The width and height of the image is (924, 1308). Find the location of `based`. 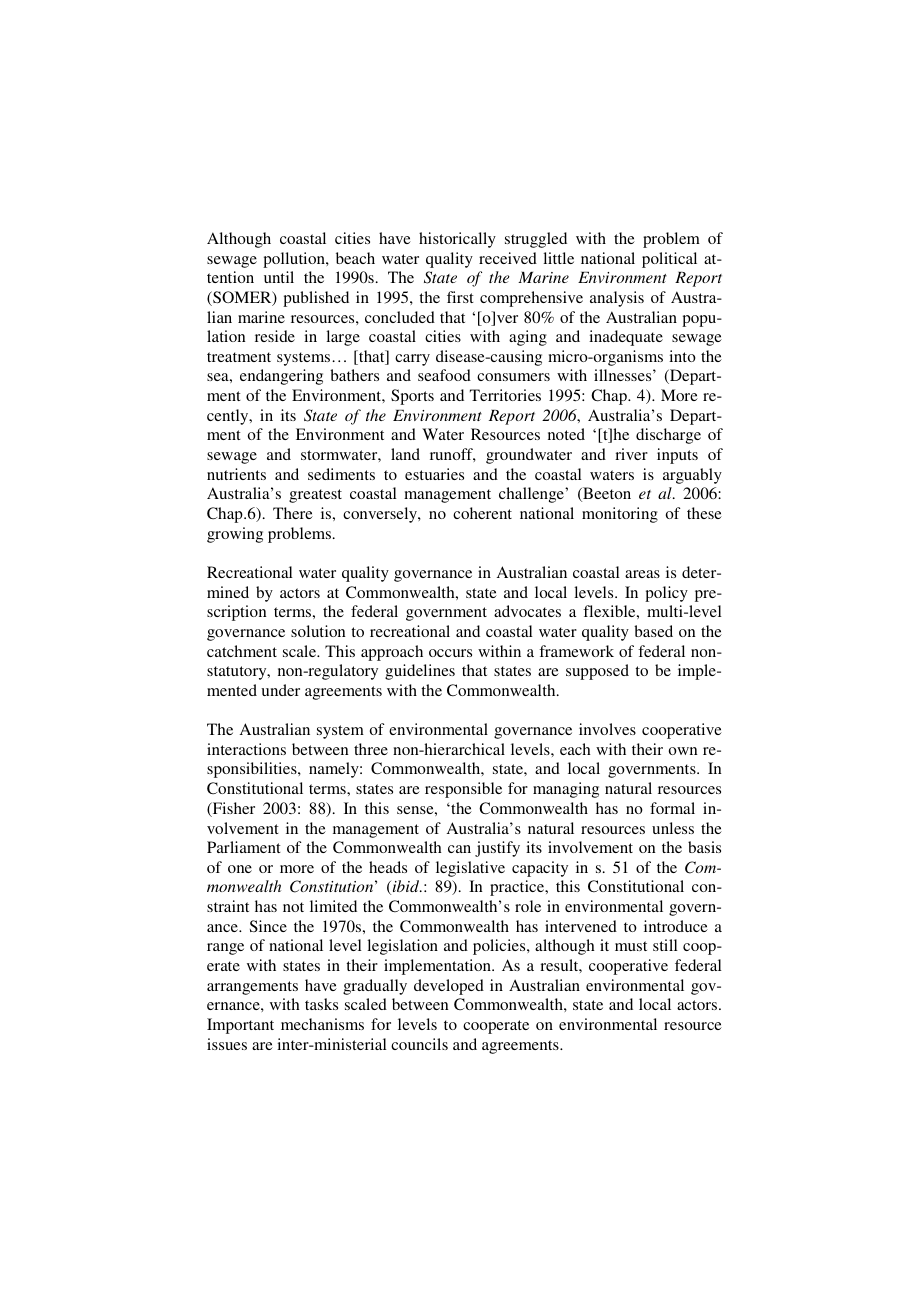

based is located at coordinates (653, 631).
